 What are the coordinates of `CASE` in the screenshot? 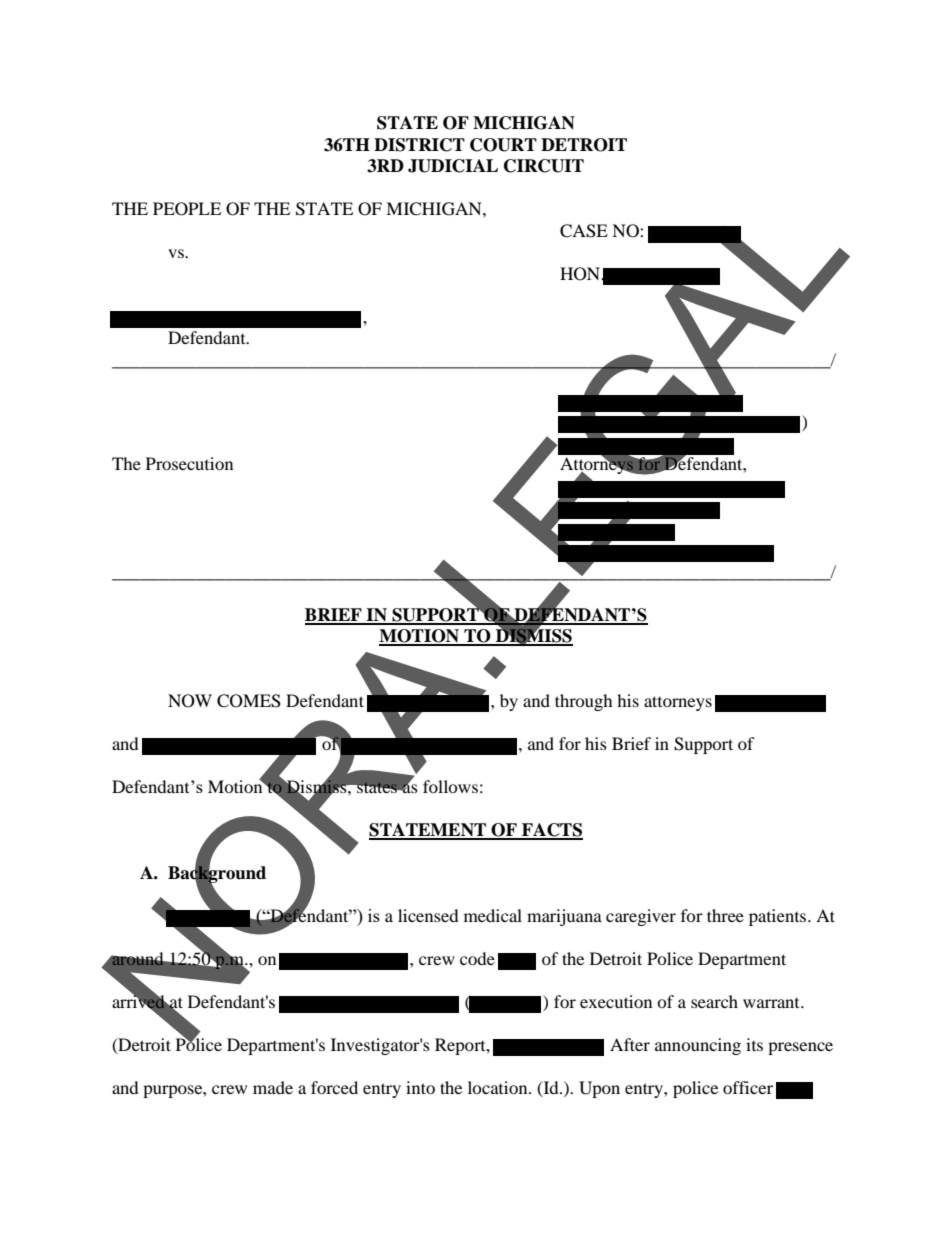 It's located at (584, 231).
